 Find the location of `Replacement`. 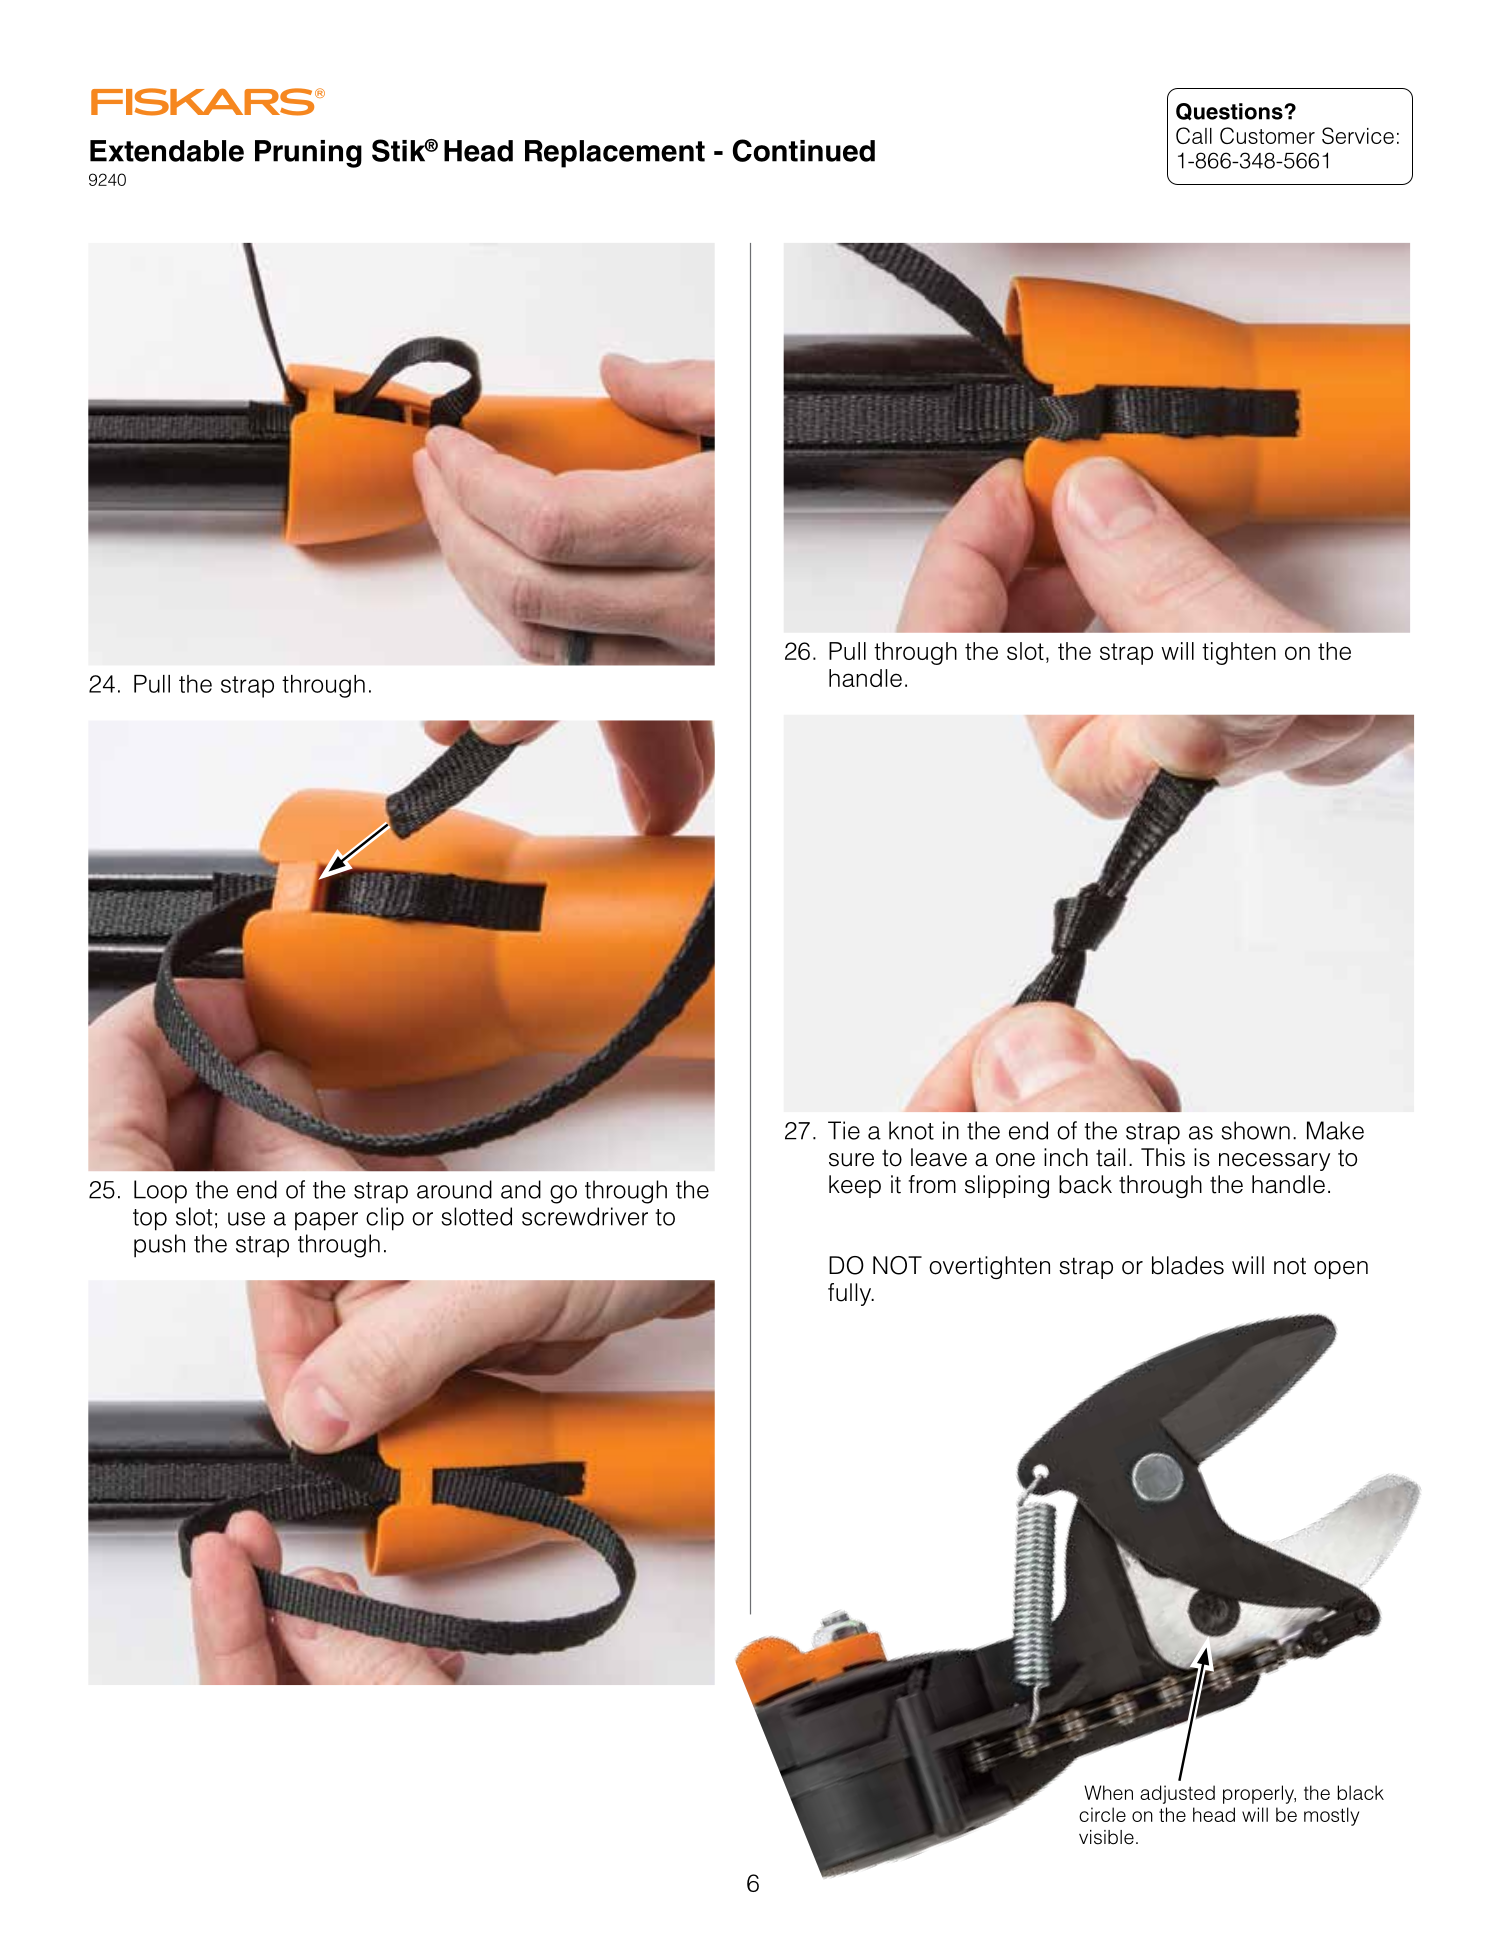

Replacement is located at coordinates (615, 154).
